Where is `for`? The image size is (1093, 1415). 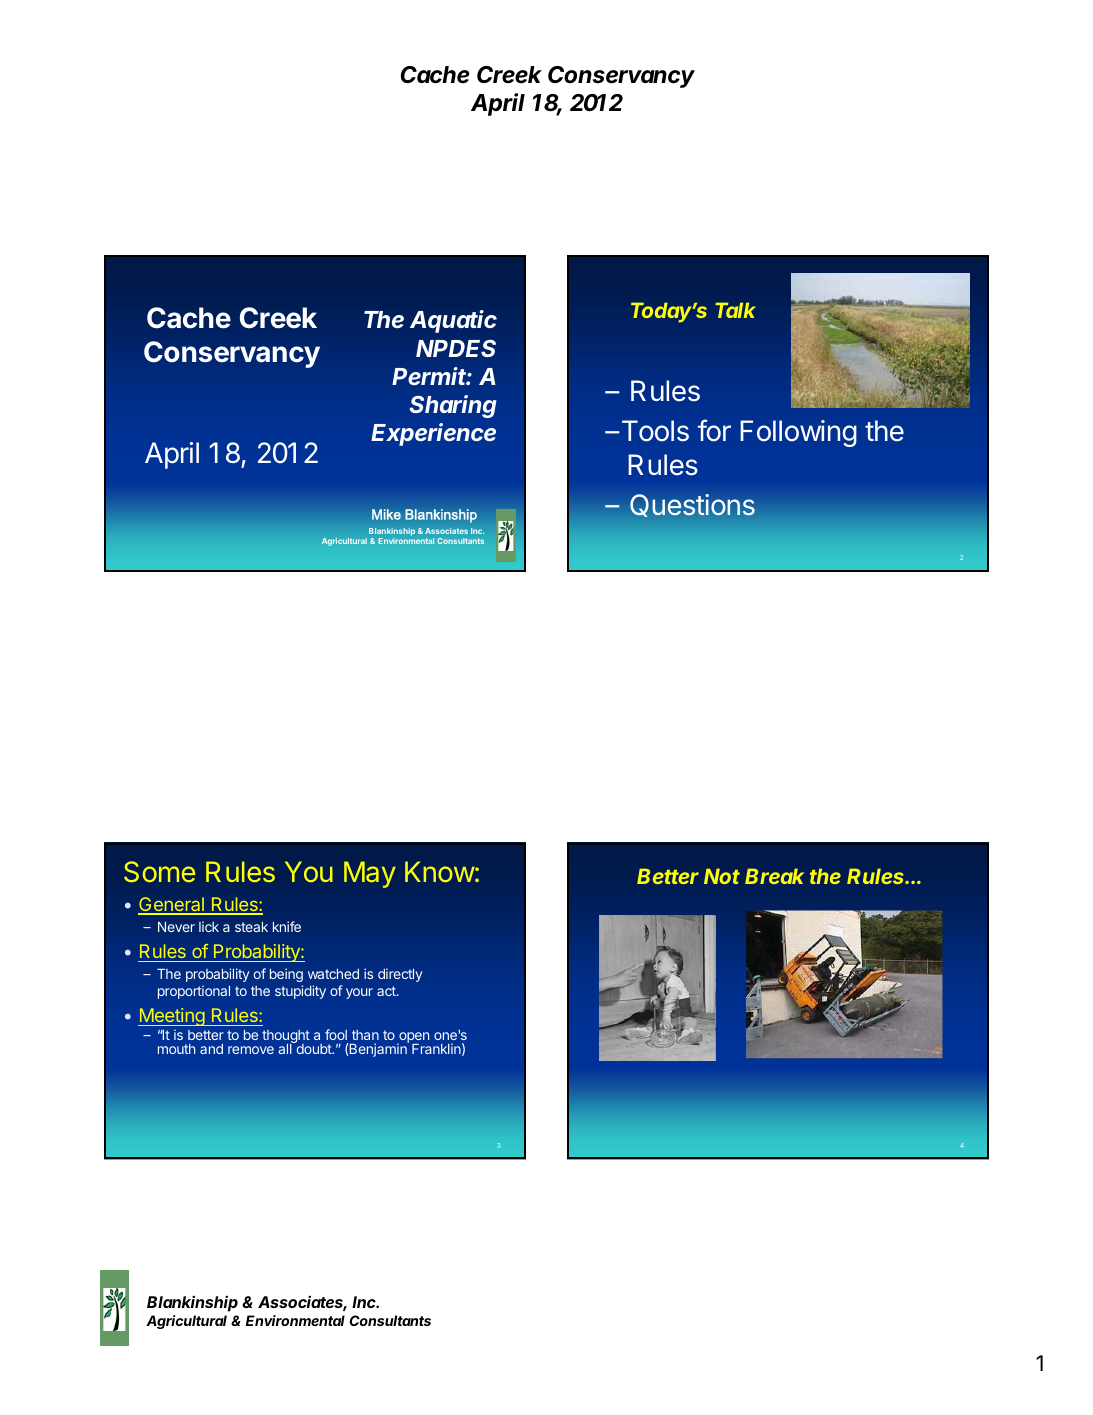 for is located at coordinates (714, 430).
